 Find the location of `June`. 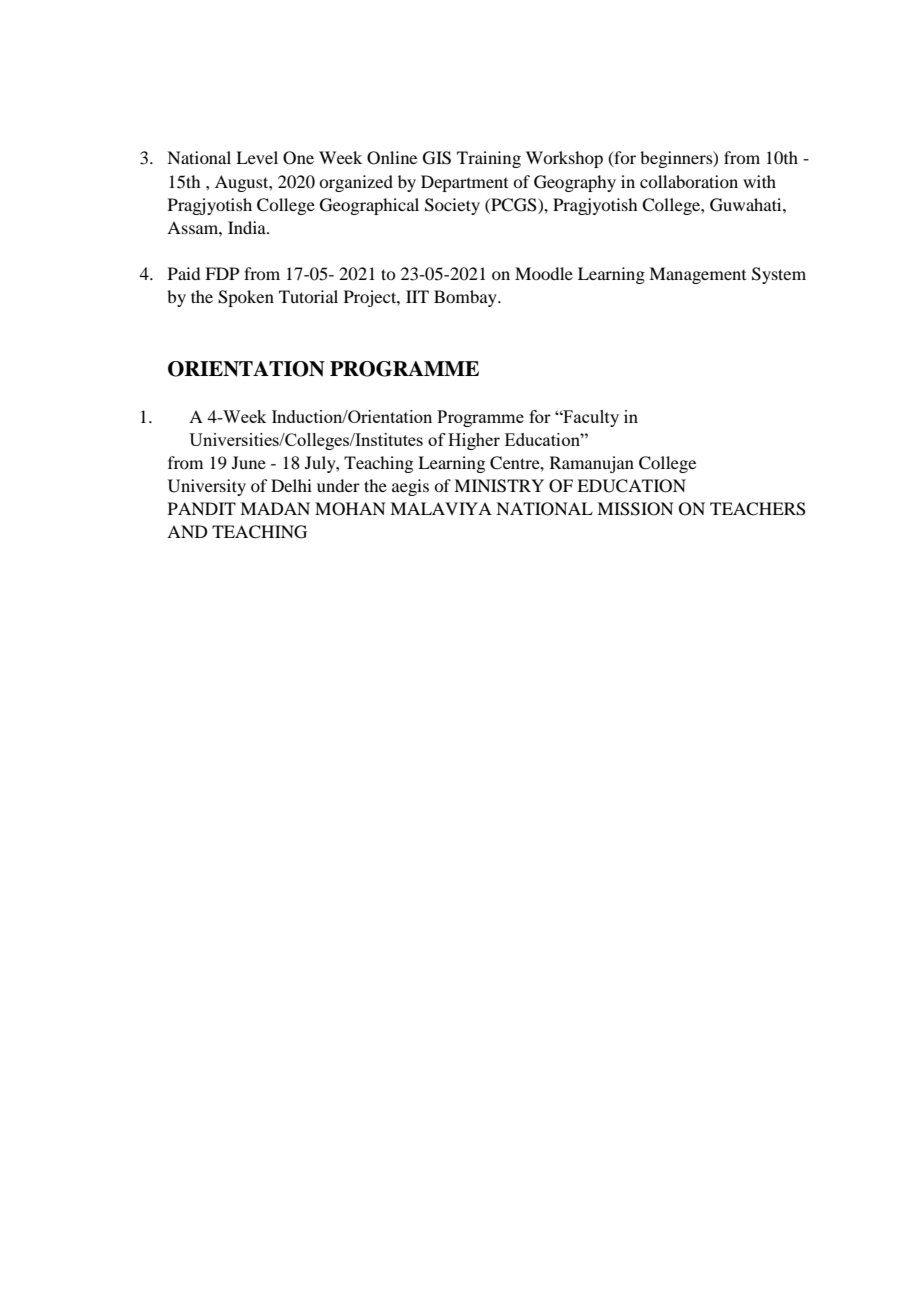

June is located at coordinates (249, 462).
